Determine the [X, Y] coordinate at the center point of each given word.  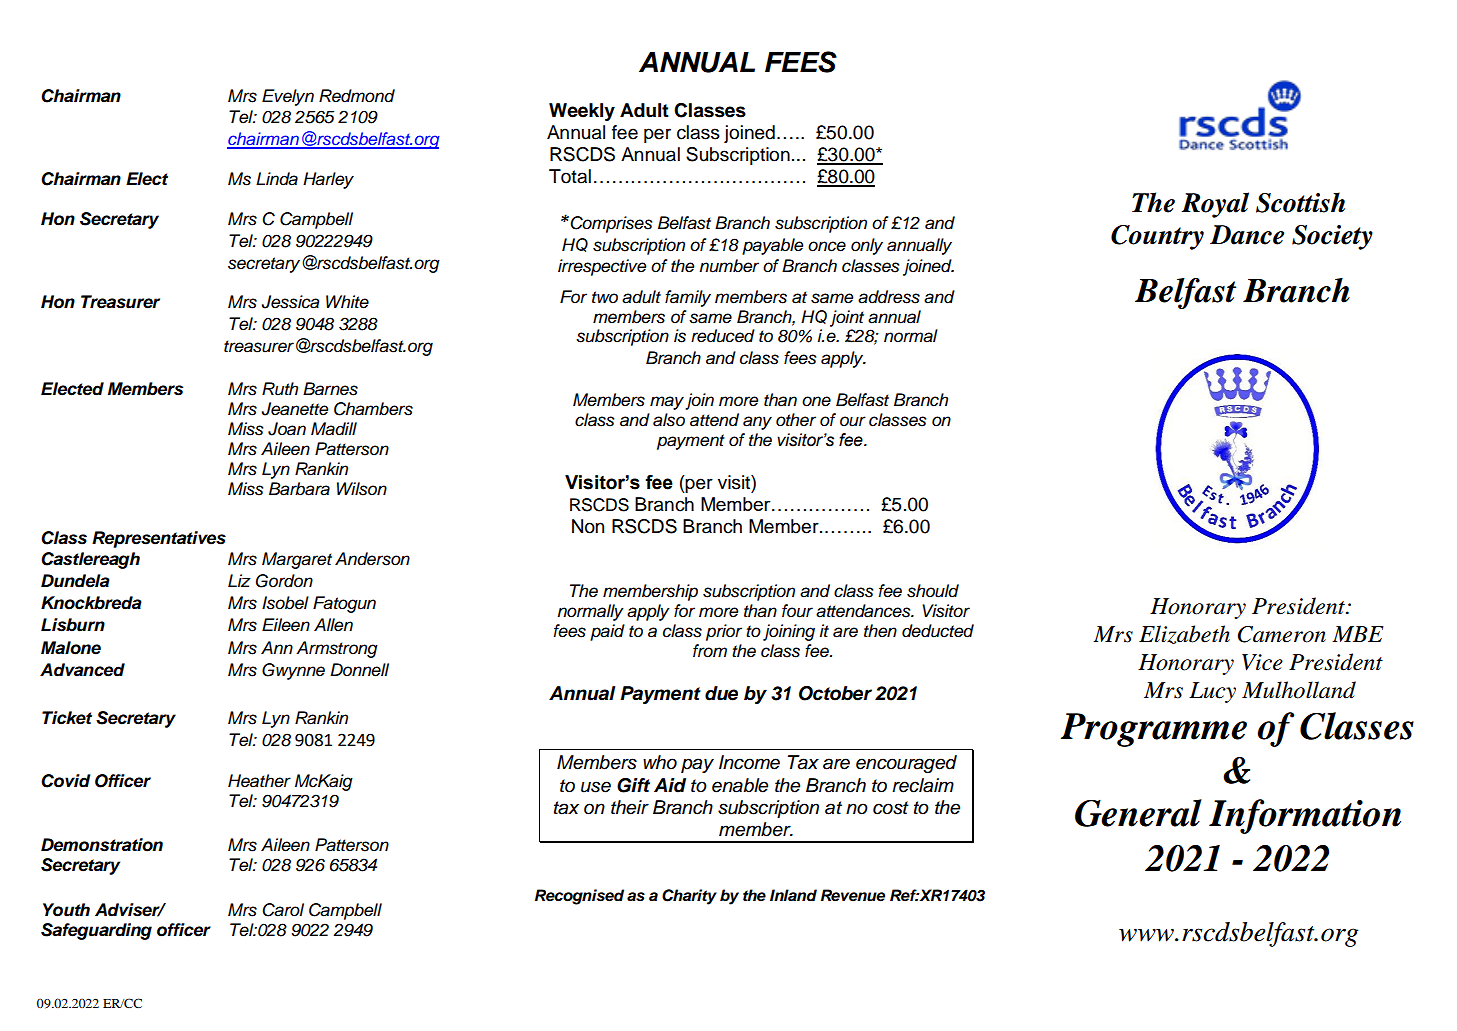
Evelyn [288, 97]
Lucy [1212, 692]
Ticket [67, 718]
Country [1157, 237]
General [1138, 813]
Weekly [582, 112]
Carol [283, 910]
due [721, 693]
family [688, 298]
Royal [1215, 205]
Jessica [290, 302]
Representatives [159, 539]
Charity [689, 897]
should [933, 591]
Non [588, 526]
